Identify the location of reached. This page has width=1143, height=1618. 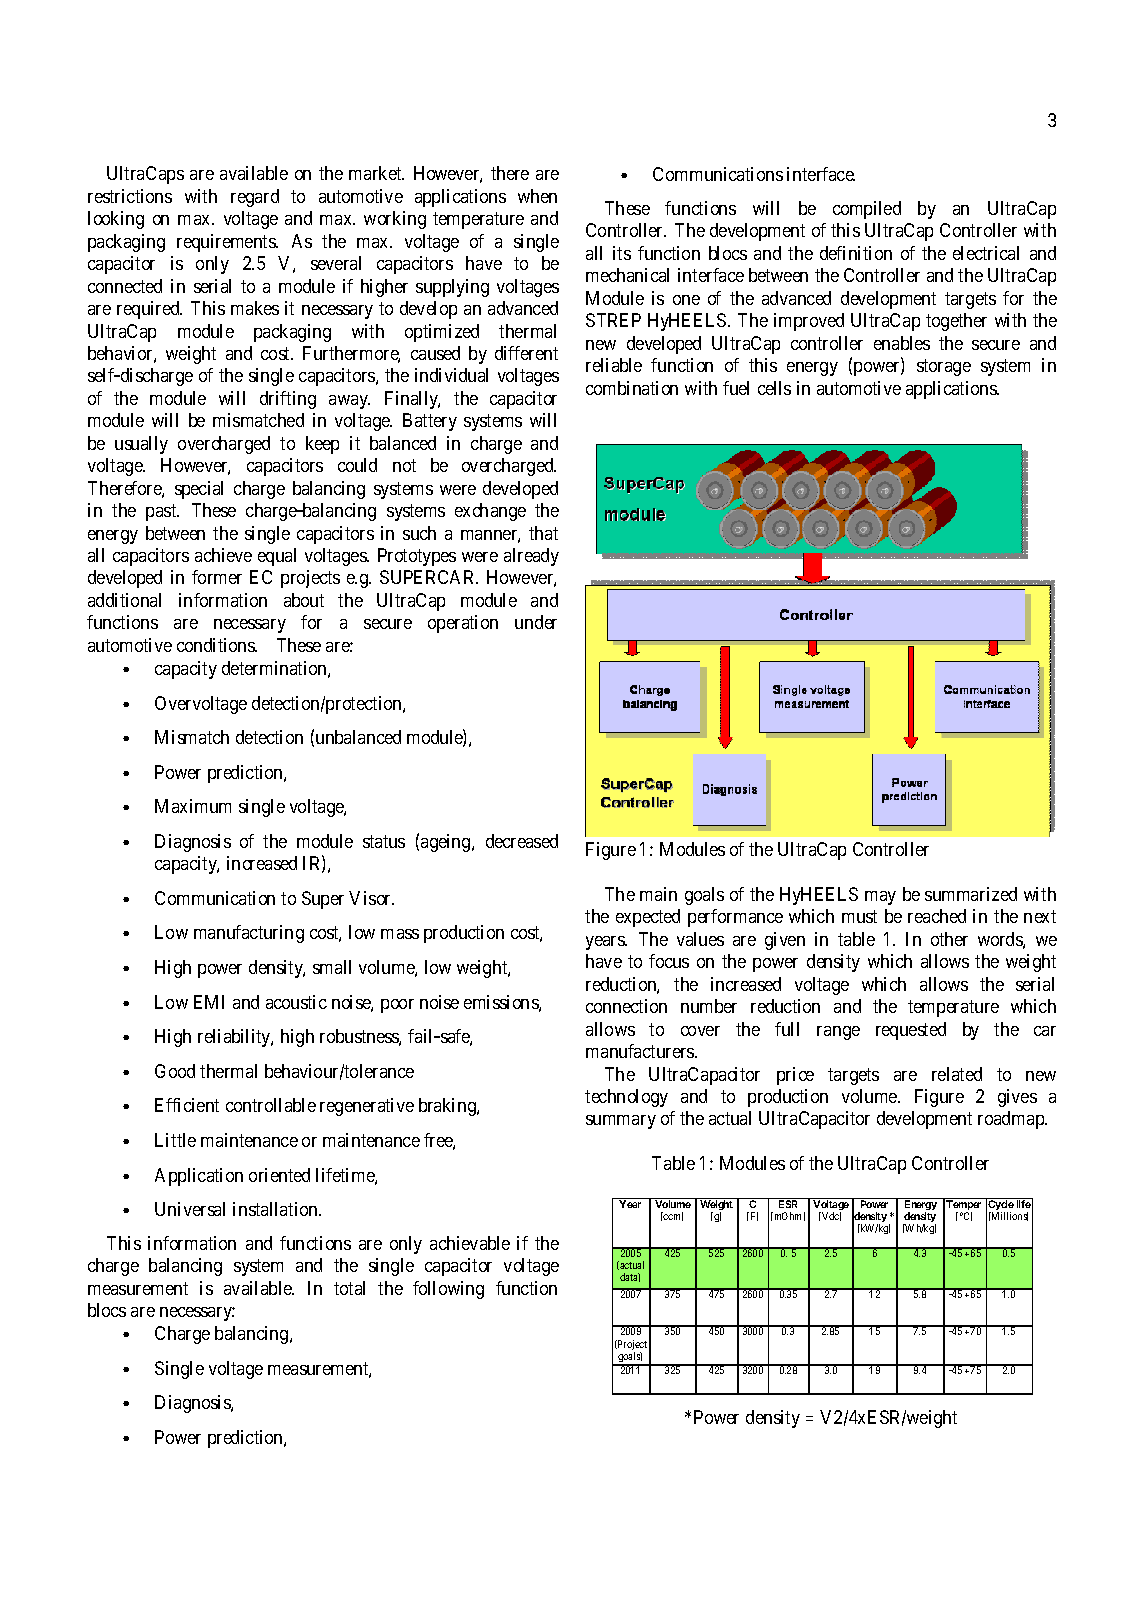
(937, 916).
